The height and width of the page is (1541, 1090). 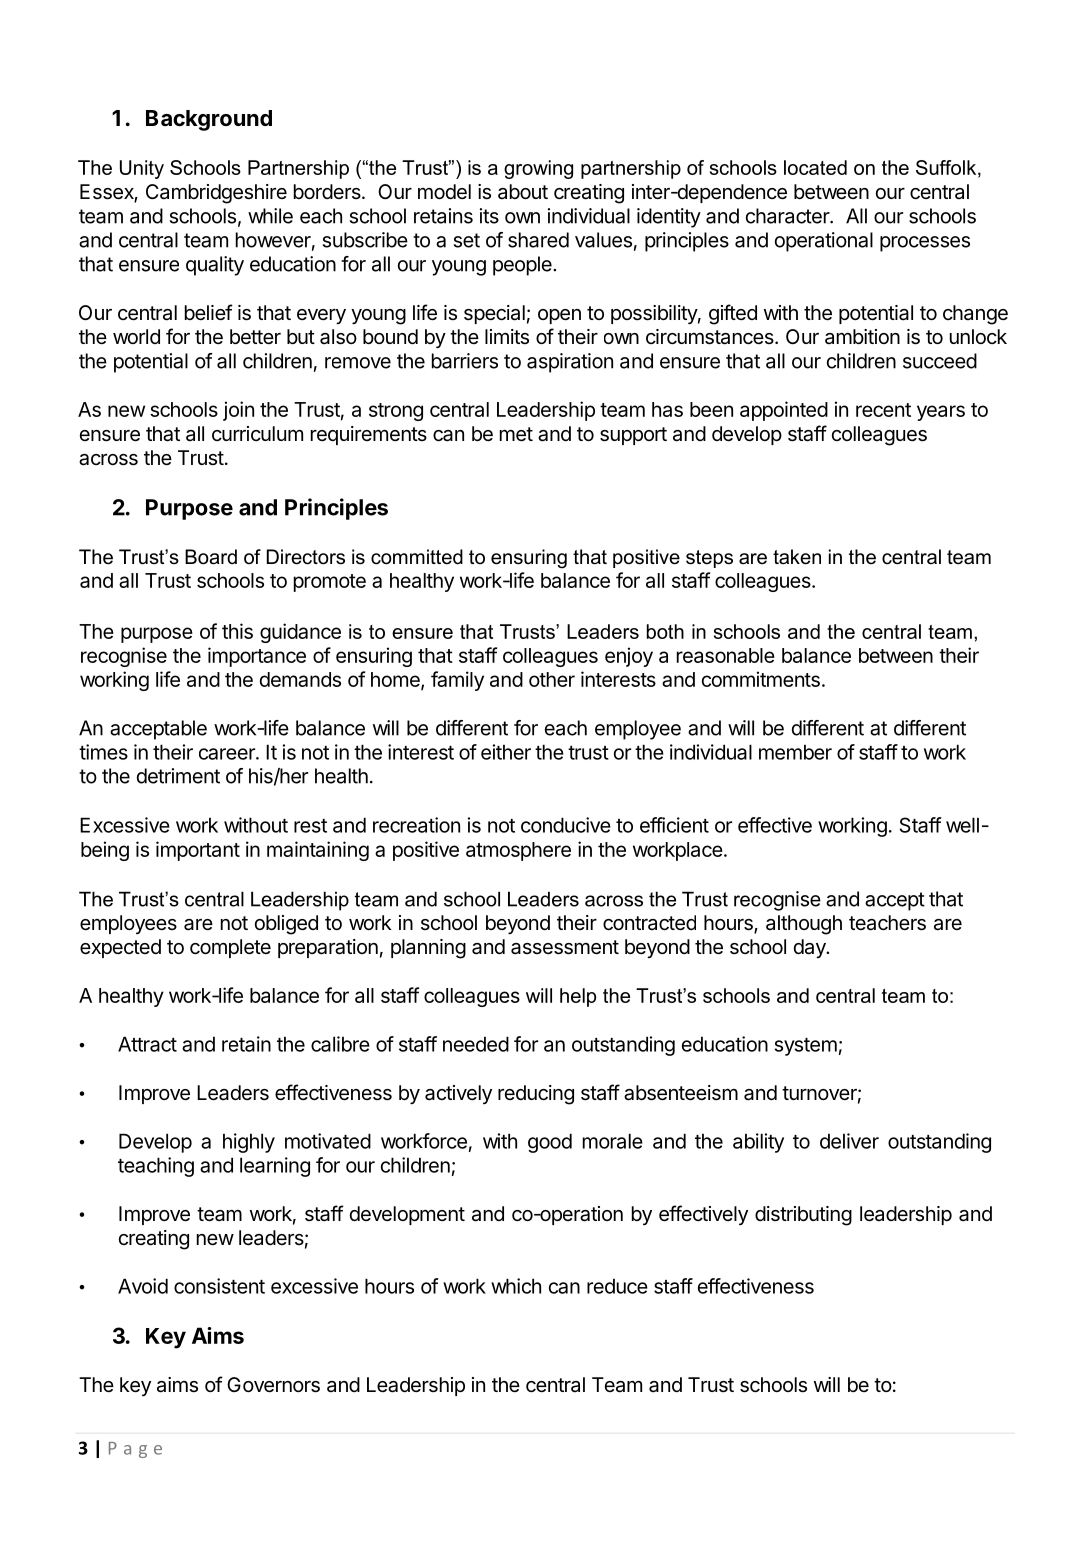 I want to click on Cambridgeshire, so click(x=216, y=194).
